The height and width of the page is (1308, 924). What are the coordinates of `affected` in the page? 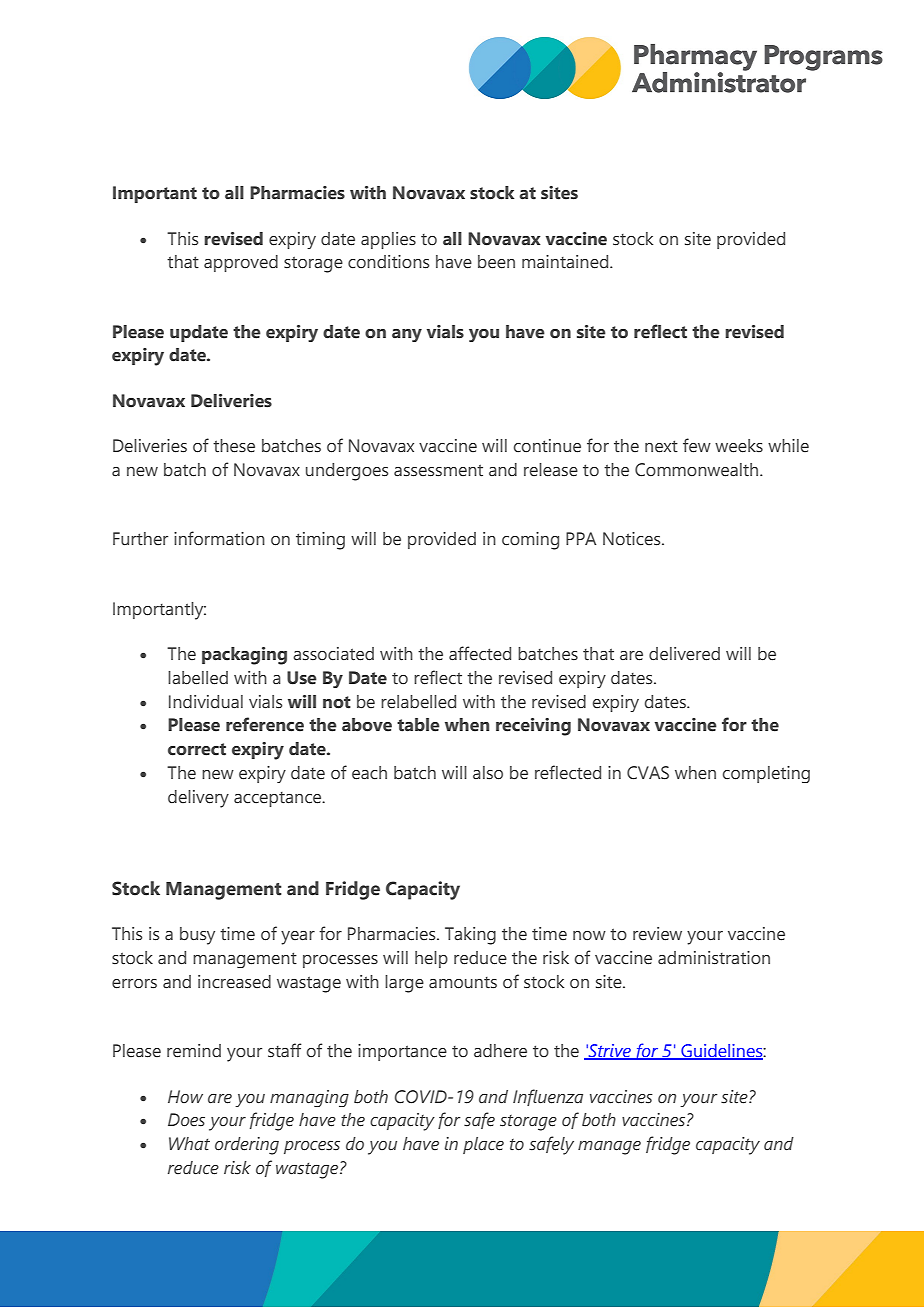 It's located at (480, 653).
